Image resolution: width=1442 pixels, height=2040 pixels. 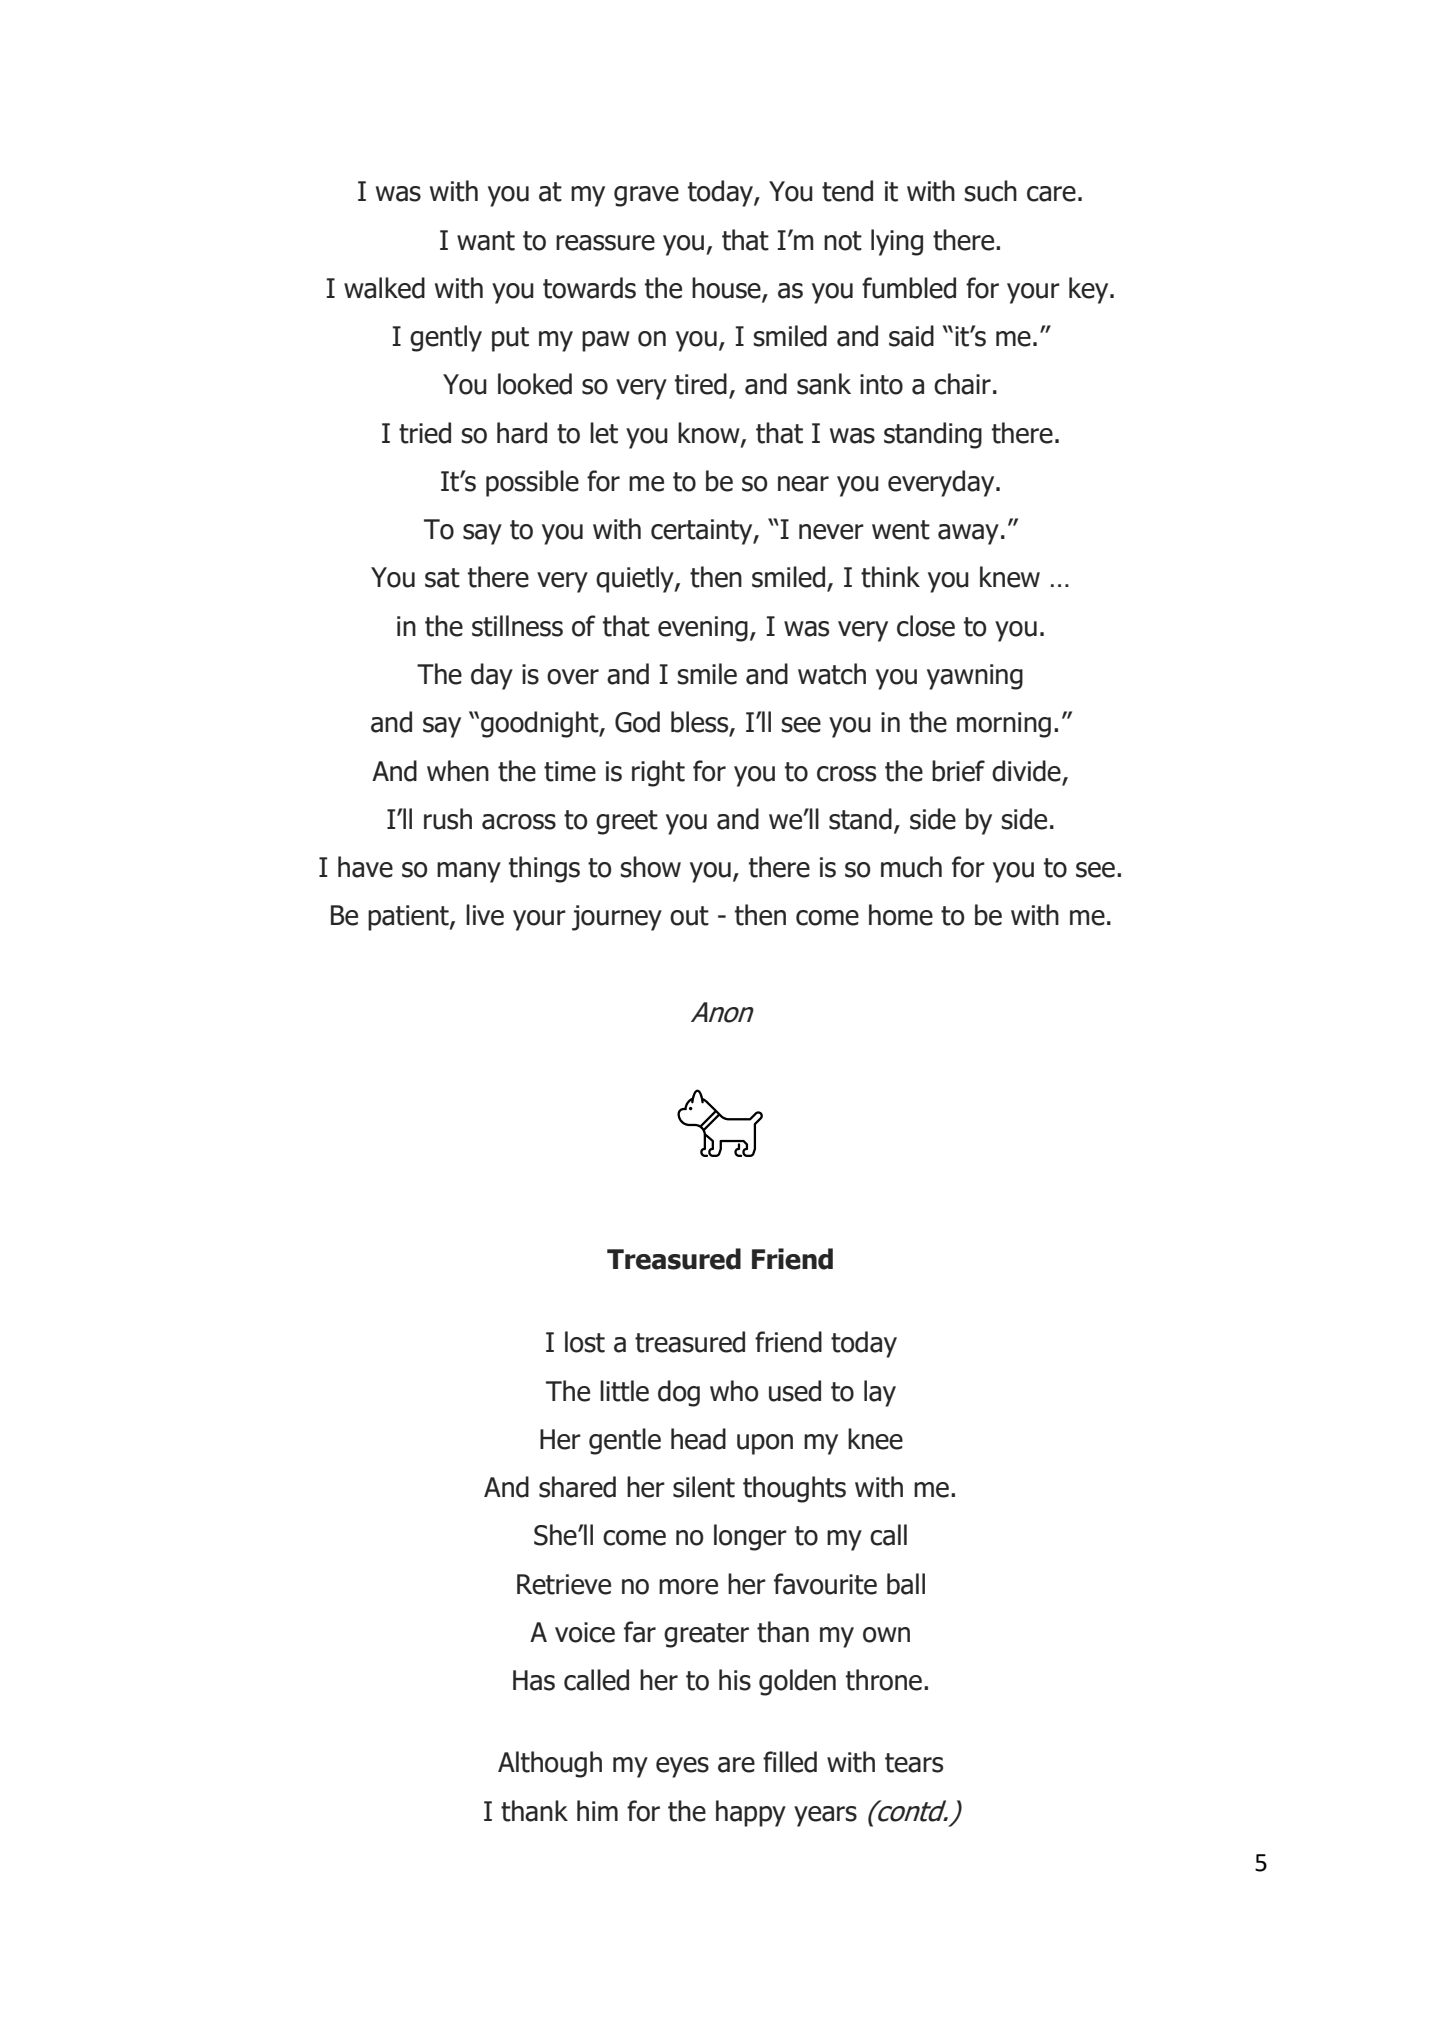 What do you see at coordinates (486, 241) in the page?
I see `want` at bounding box center [486, 241].
